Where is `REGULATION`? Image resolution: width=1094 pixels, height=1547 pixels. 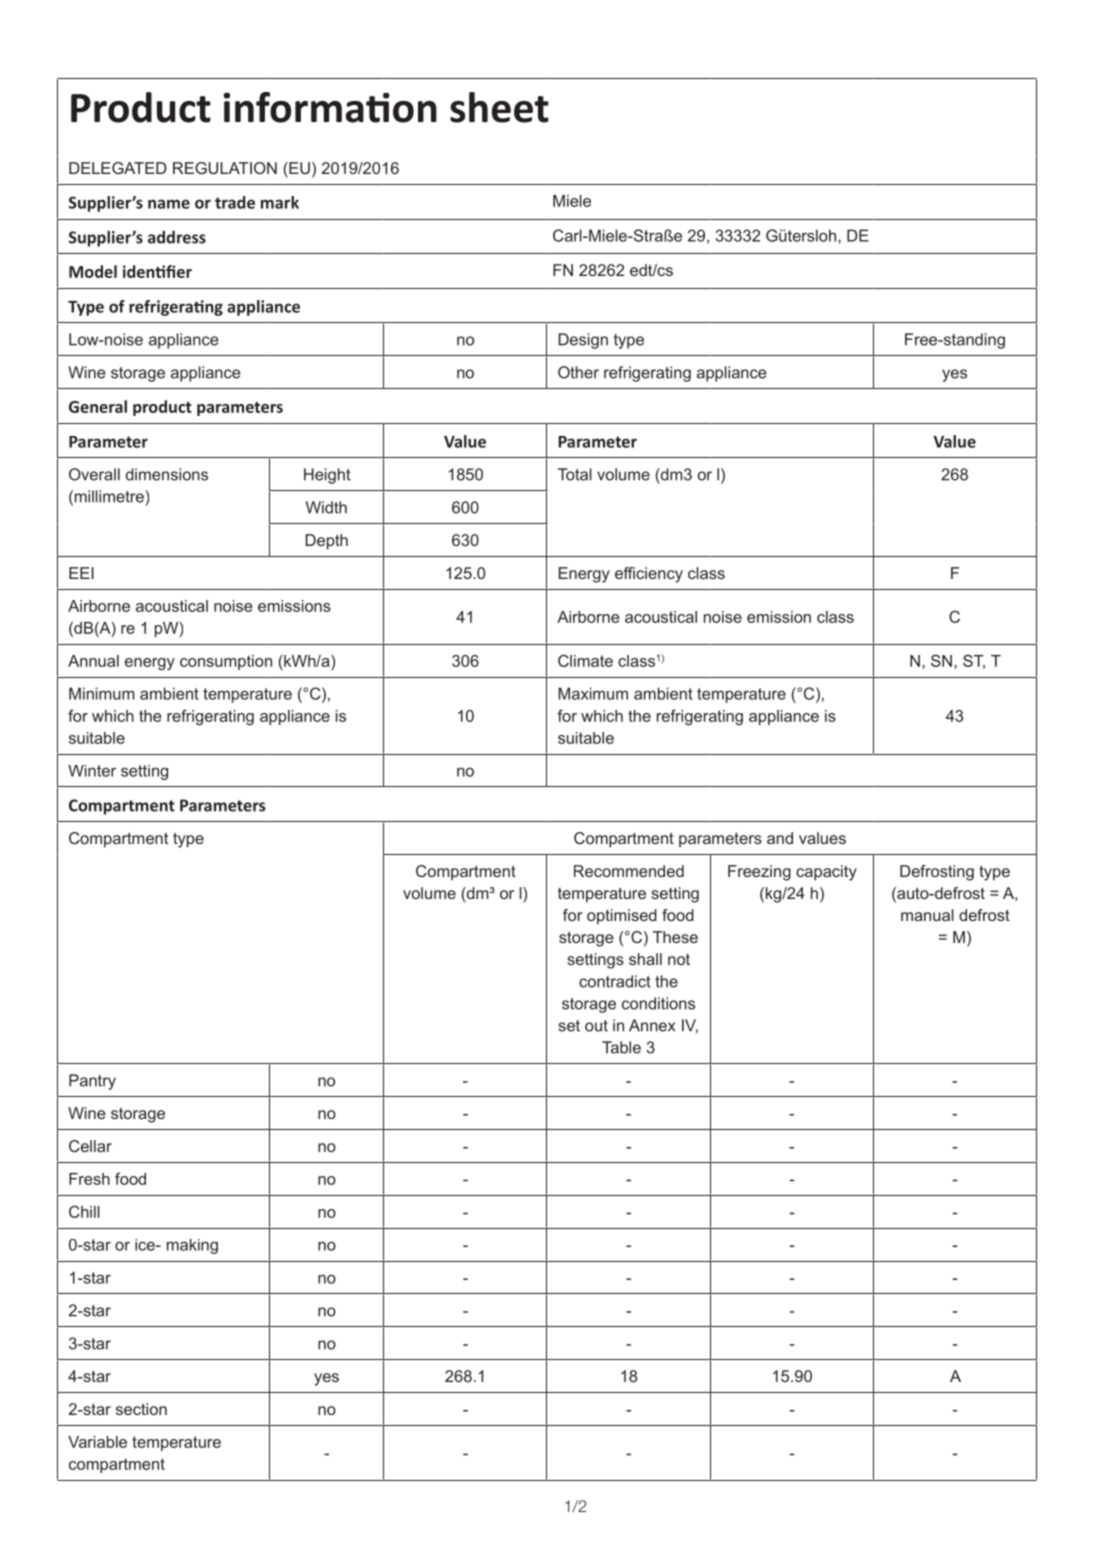 REGULATION is located at coordinates (225, 168).
